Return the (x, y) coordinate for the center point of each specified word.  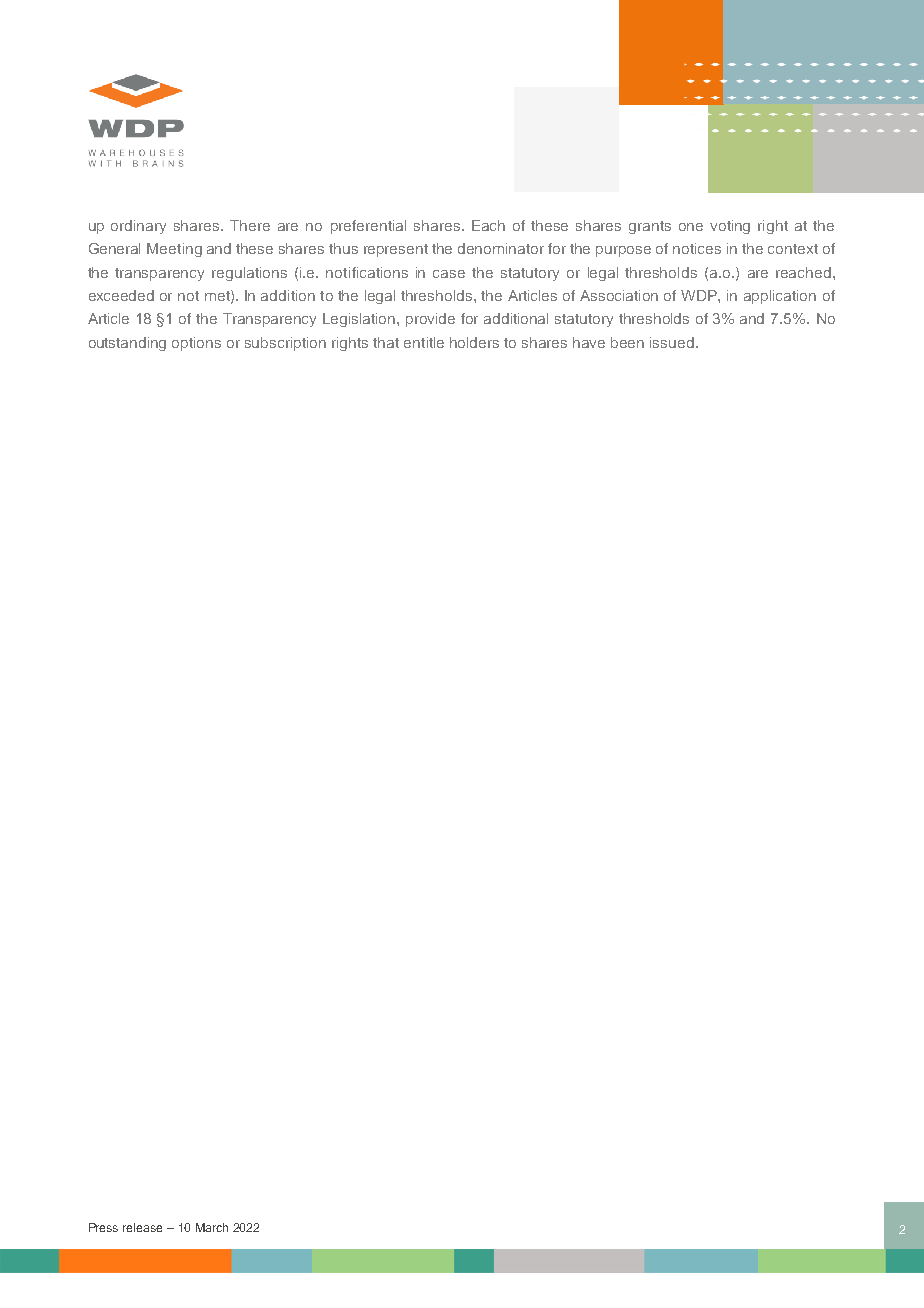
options (196, 344)
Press (103, 1227)
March (212, 1227)
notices (697, 248)
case (449, 274)
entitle (424, 342)
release (142, 1227)
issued (672, 342)
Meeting (174, 250)
